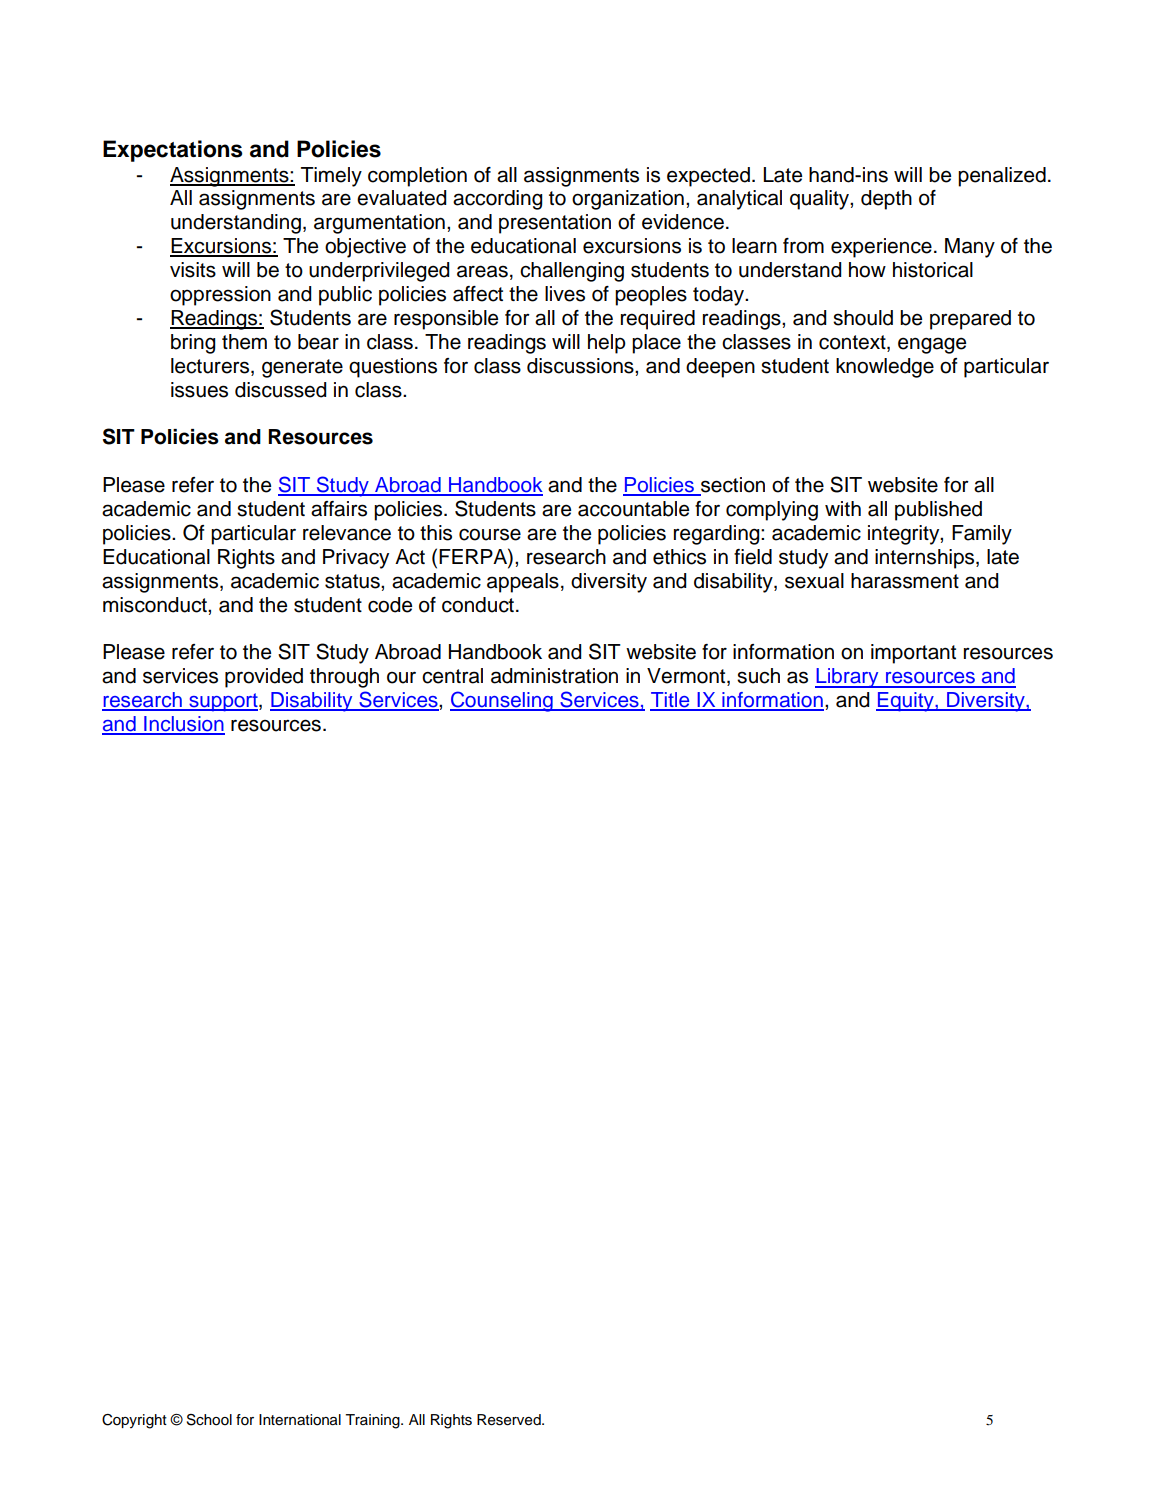  What do you see at coordinates (502, 701) in the screenshot?
I see `Counseling` at bounding box center [502, 701].
